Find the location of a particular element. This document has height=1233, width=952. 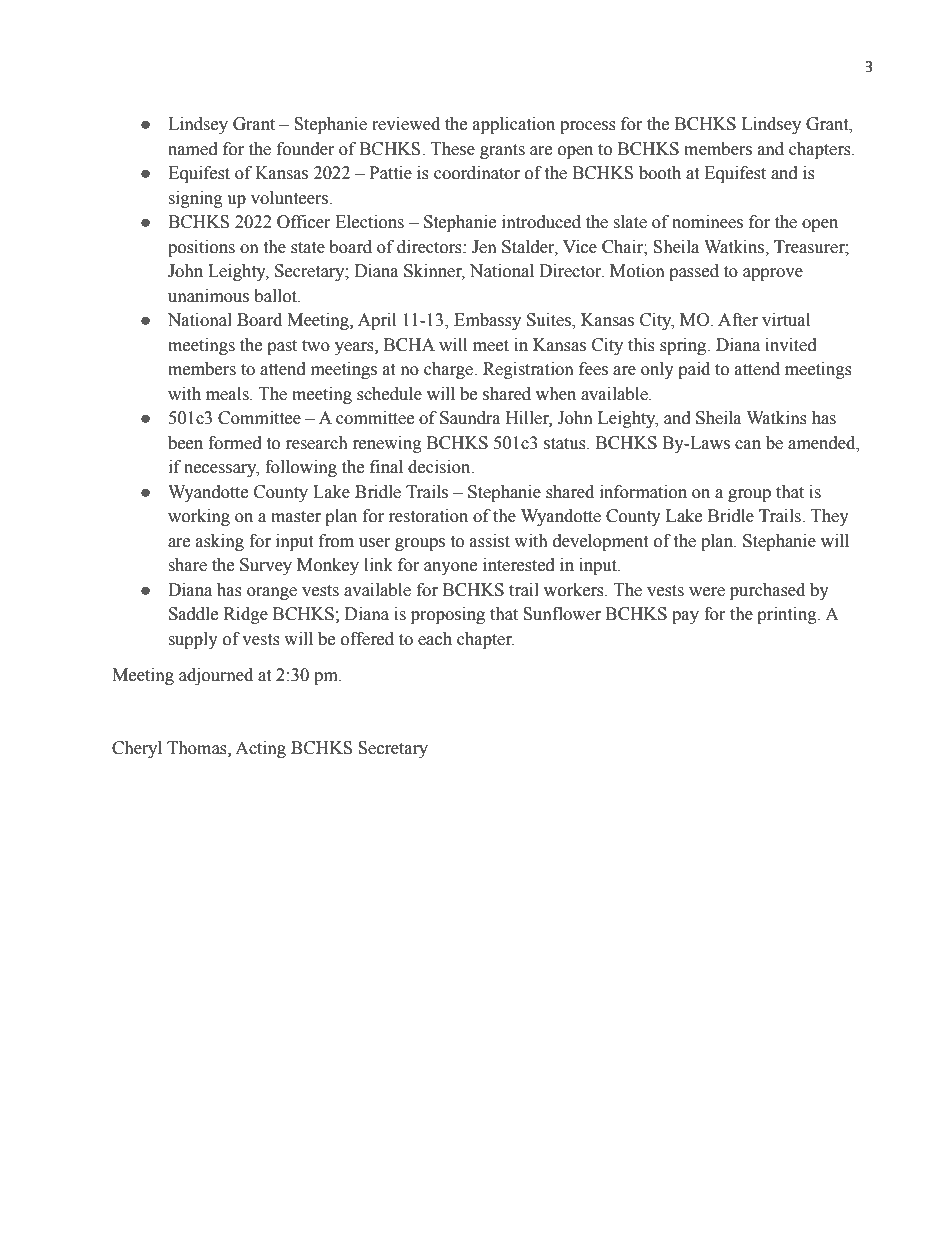

named is located at coordinates (193, 149).
